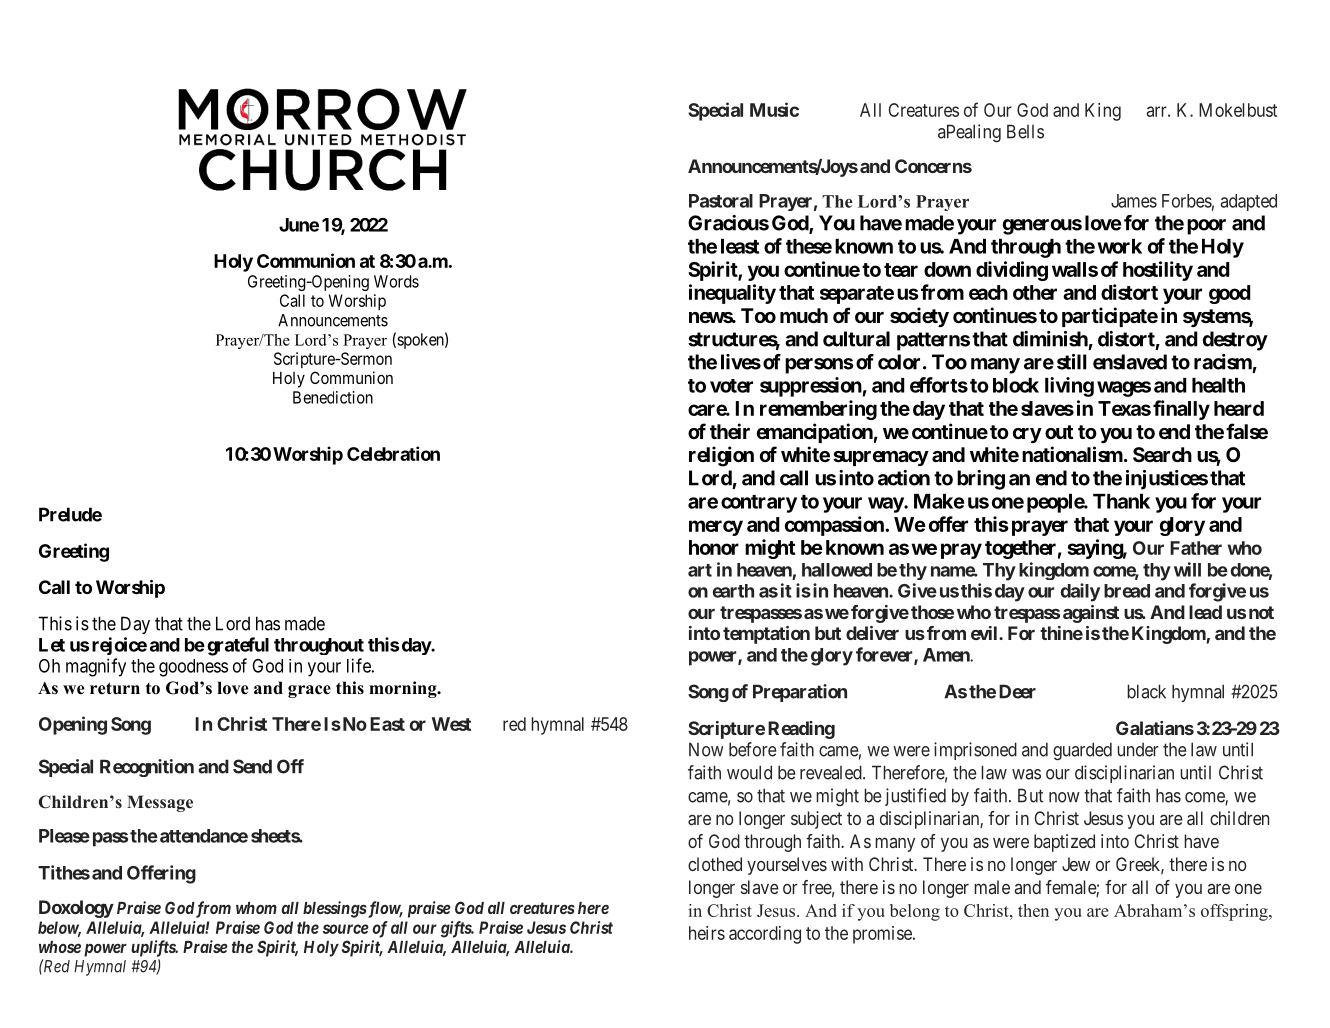  Describe the element at coordinates (256, 908) in the image. I see `whom` at that location.
